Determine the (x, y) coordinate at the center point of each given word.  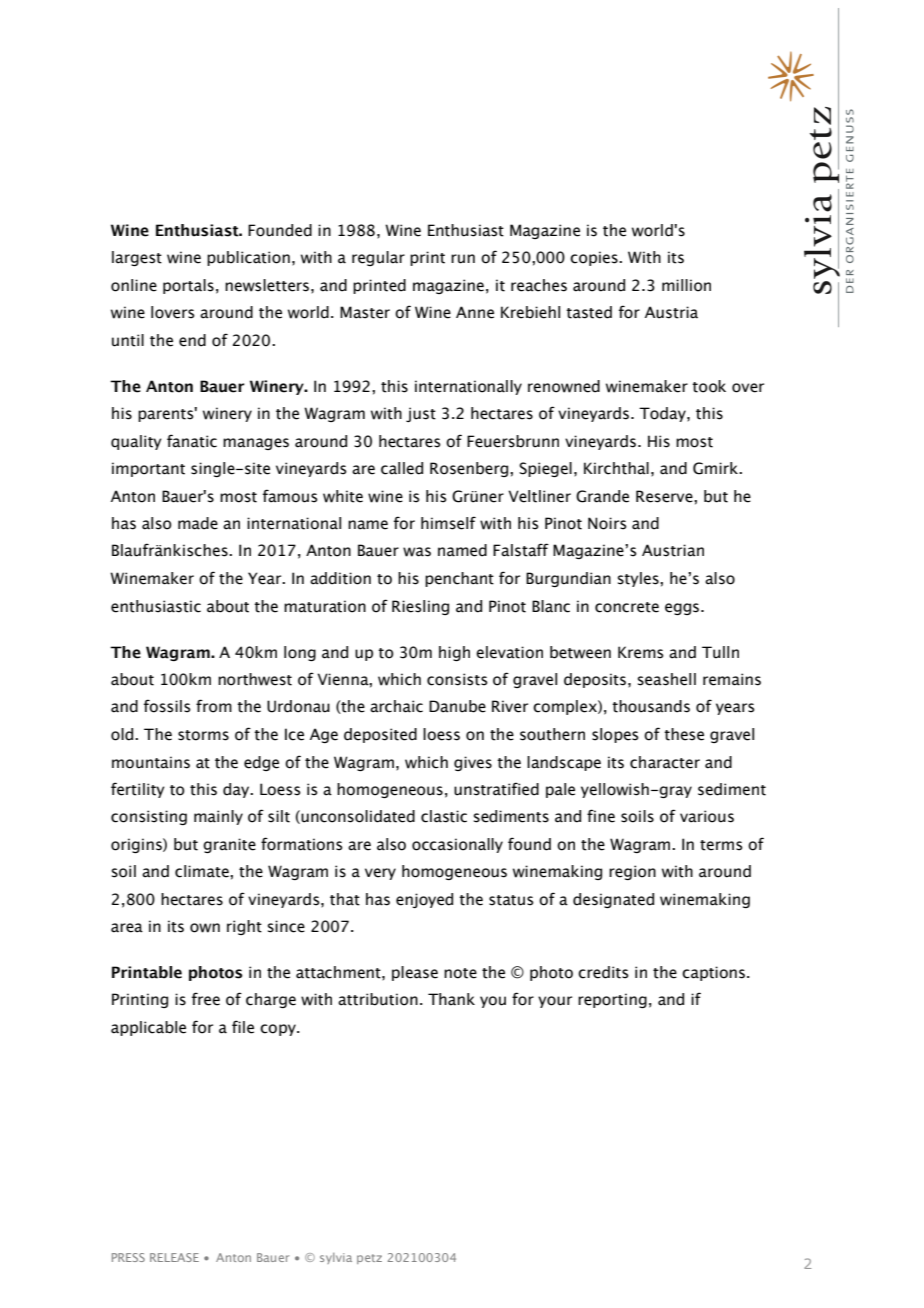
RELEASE (174, 1257)
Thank (451, 999)
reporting (612, 1000)
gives (473, 763)
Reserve (665, 496)
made (198, 523)
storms (203, 735)
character (665, 762)
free (206, 999)
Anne (475, 312)
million (686, 285)
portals (188, 286)
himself (448, 523)
